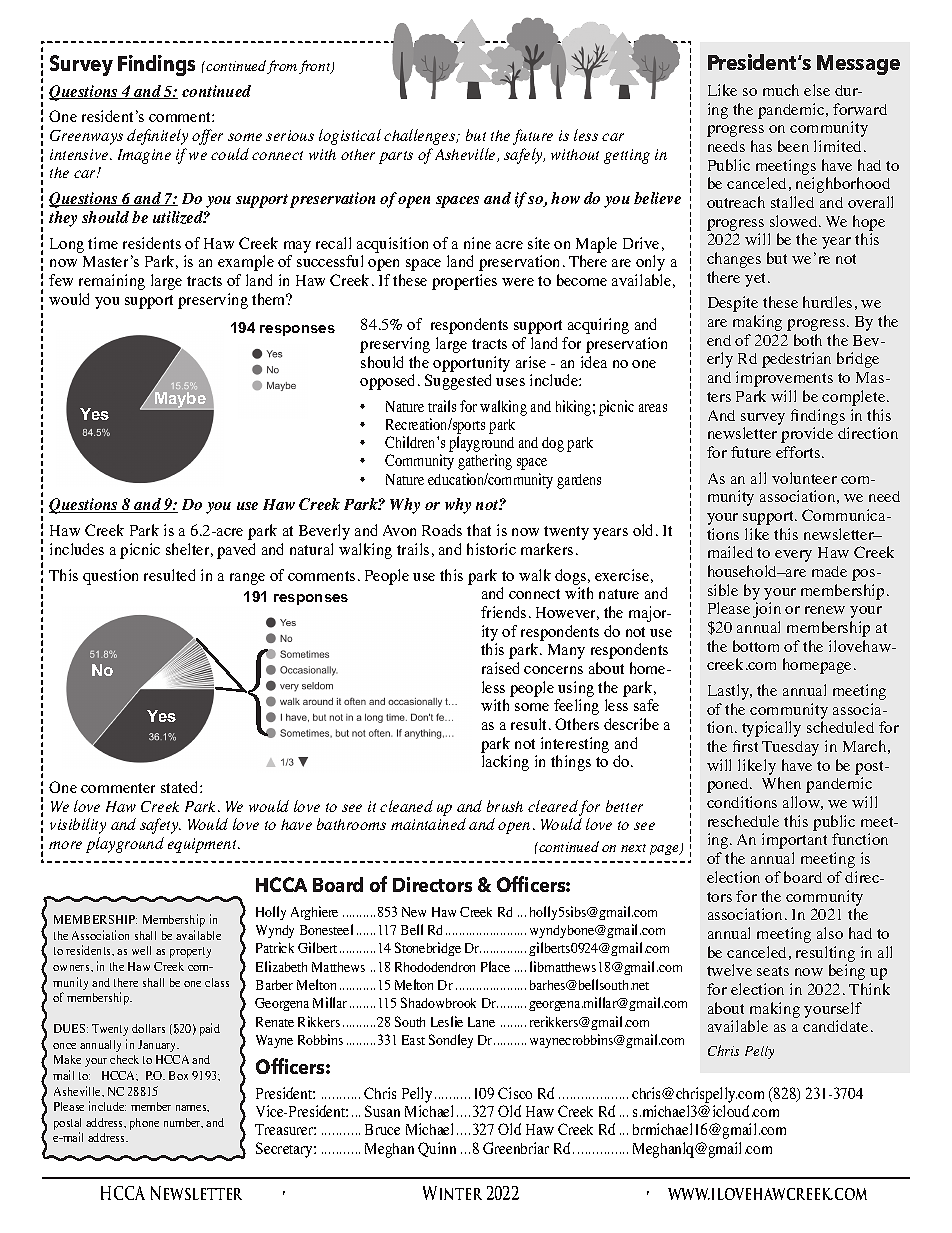 The width and height of the image is (952, 1233). I want to click on pedestrian, so click(796, 360).
